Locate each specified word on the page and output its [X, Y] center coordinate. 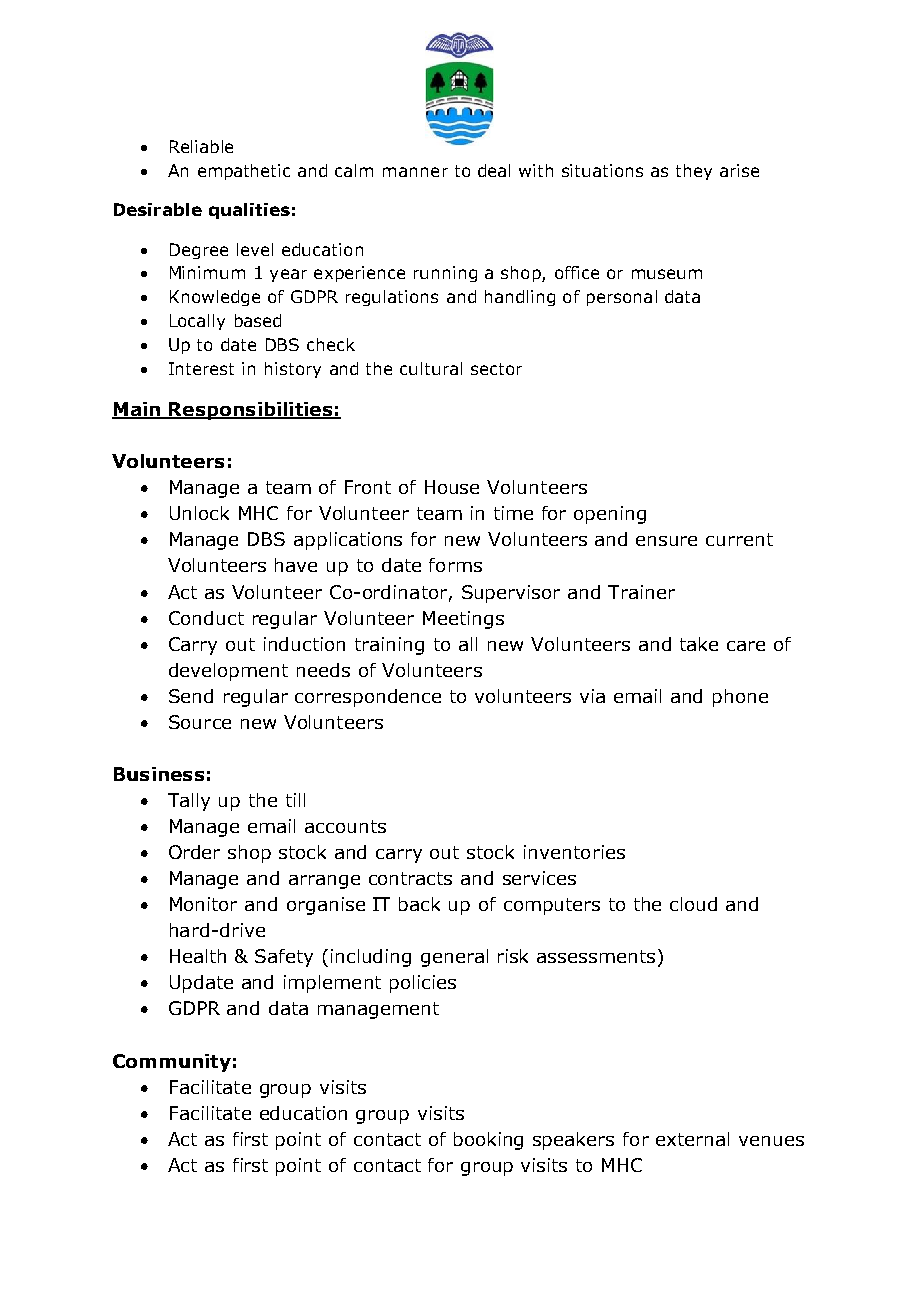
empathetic [244, 172]
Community [172, 1063]
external [692, 1139]
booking [488, 1141]
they [694, 172]
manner [415, 172]
